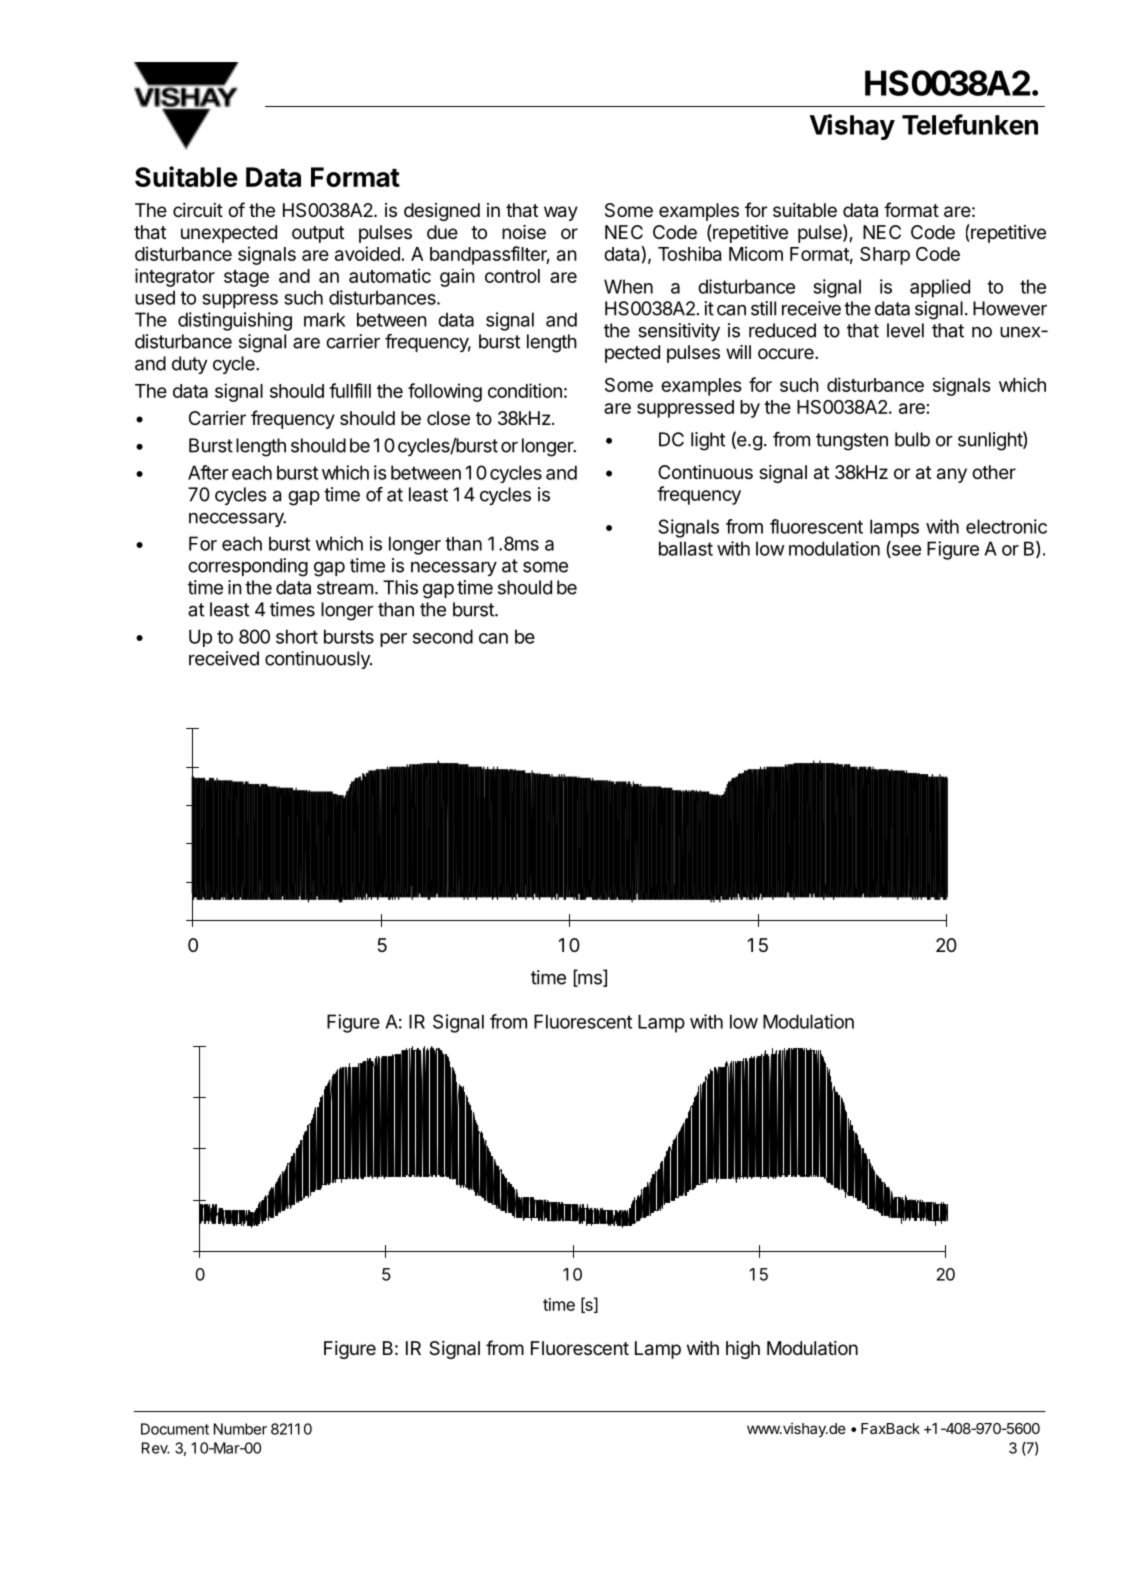  I want to click on Number, so click(240, 1429).
